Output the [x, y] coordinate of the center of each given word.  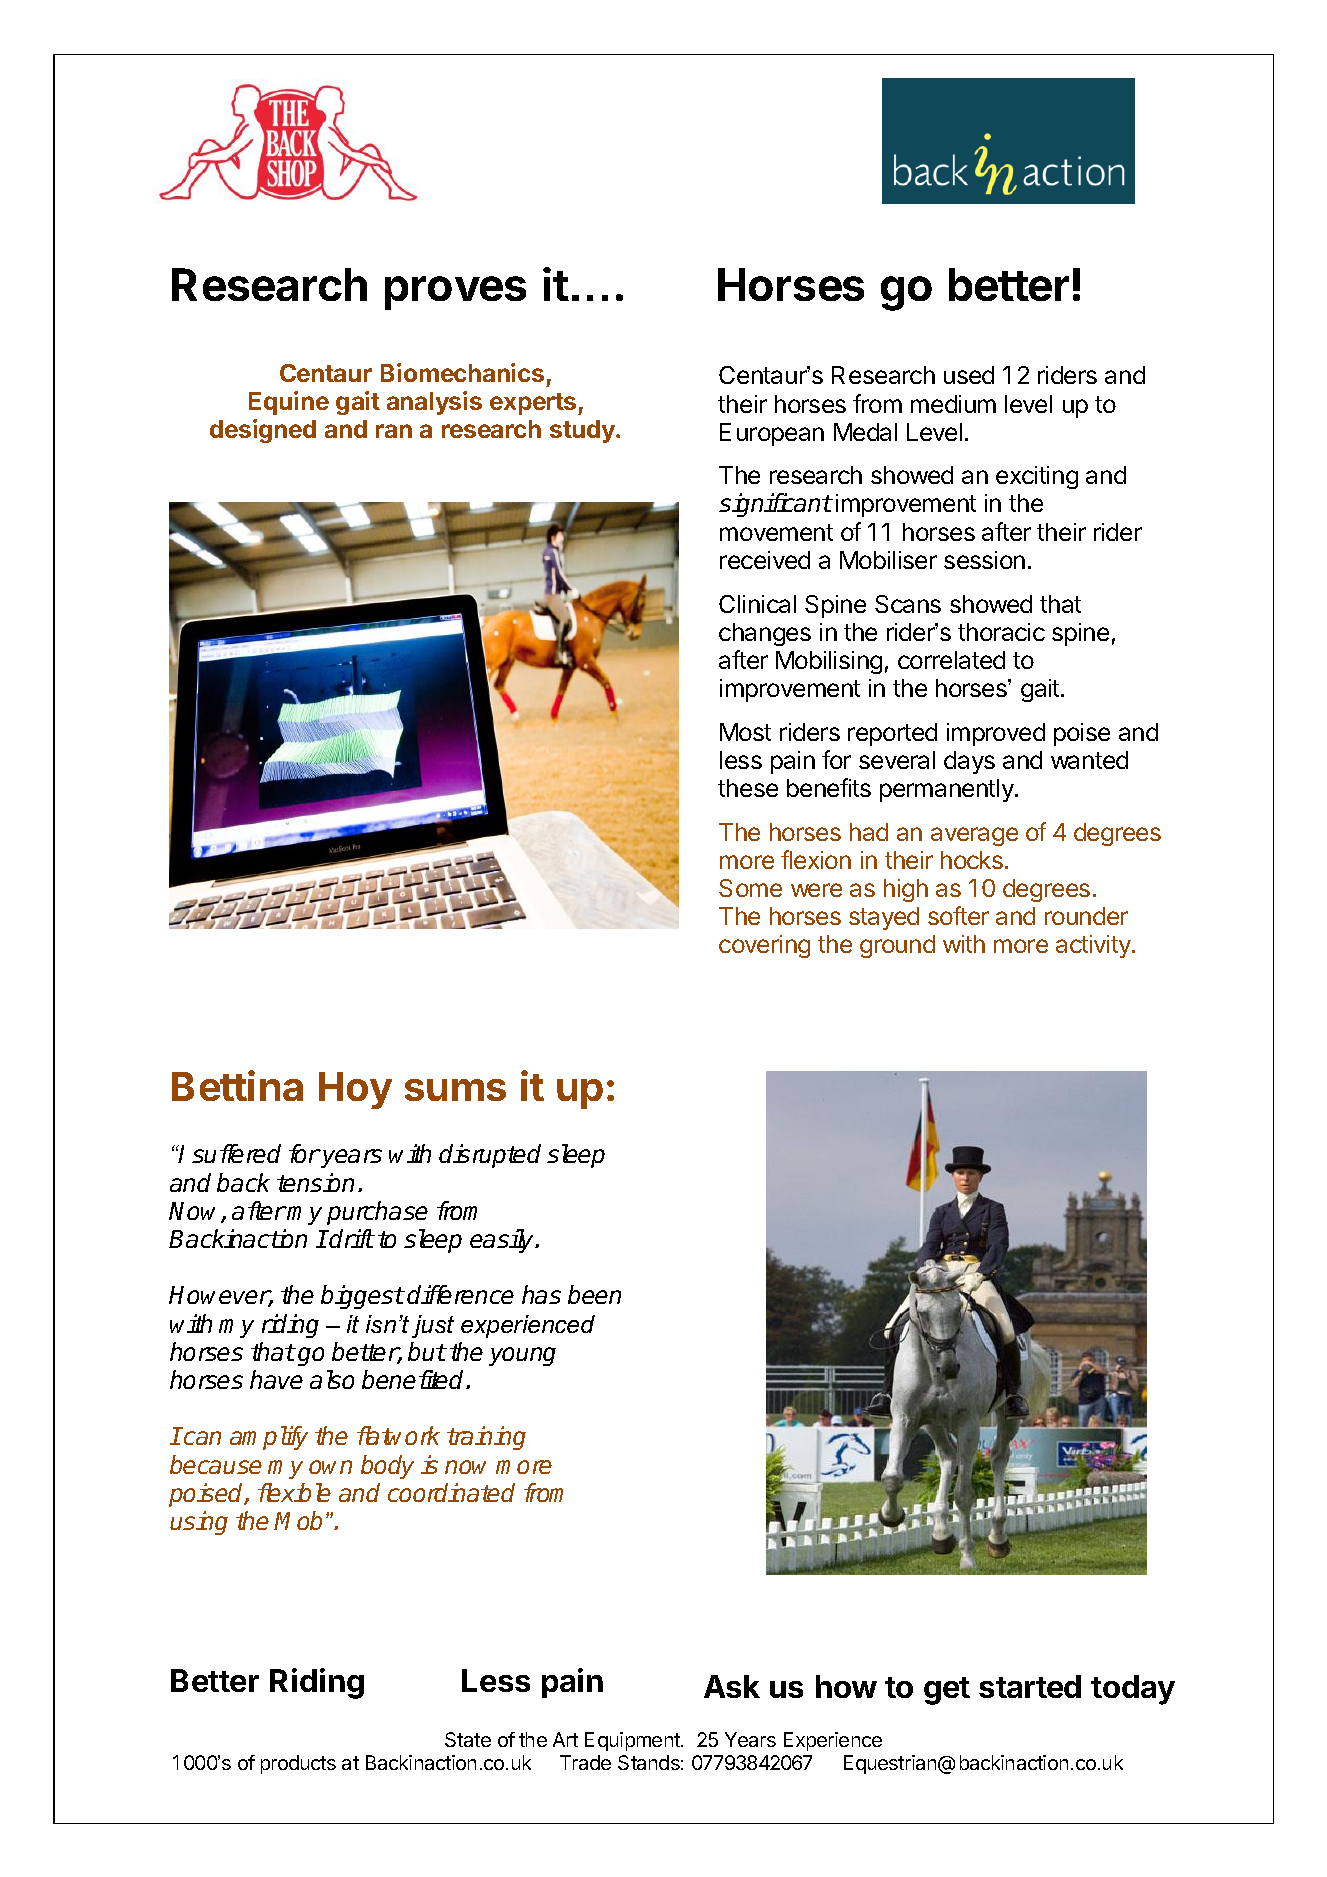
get [947, 1691]
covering [764, 946]
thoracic [1001, 632]
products [298, 1764]
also [332, 1379]
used [969, 375]
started [1030, 1686]
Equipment [633, 1741]
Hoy [355, 1090]
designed [263, 431]
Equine [289, 403]
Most [745, 732]
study [583, 431]
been [594, 1294]
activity [1094, 946]
